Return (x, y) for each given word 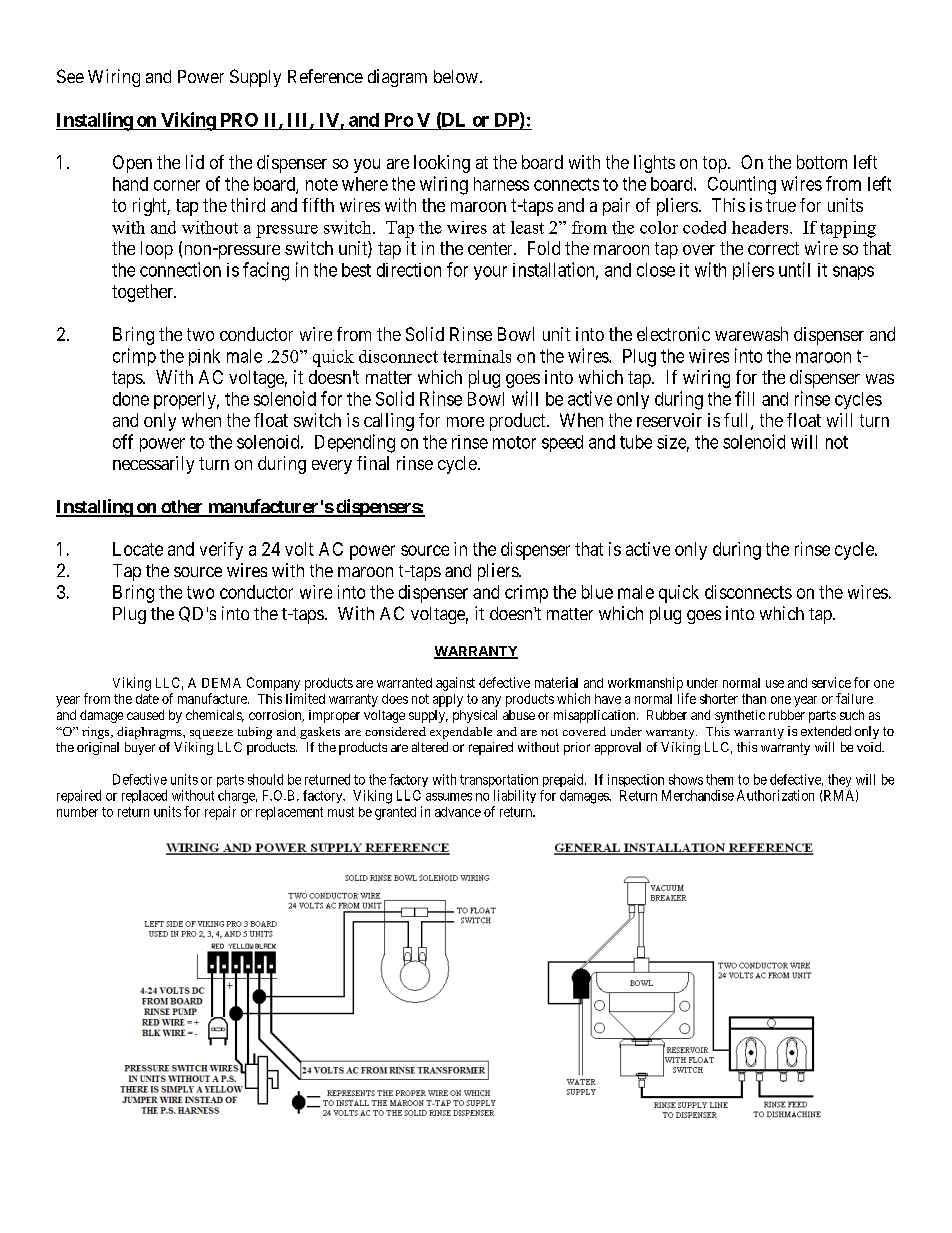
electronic (673, 334)
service (831, 682)
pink (204, 357)
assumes (449, 797)
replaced (144, 796)
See (70, 76)
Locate (138, 549)
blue (597, 592)
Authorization (775, 795)
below (456, 76)
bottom (822, 162)
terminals (477, 356)
